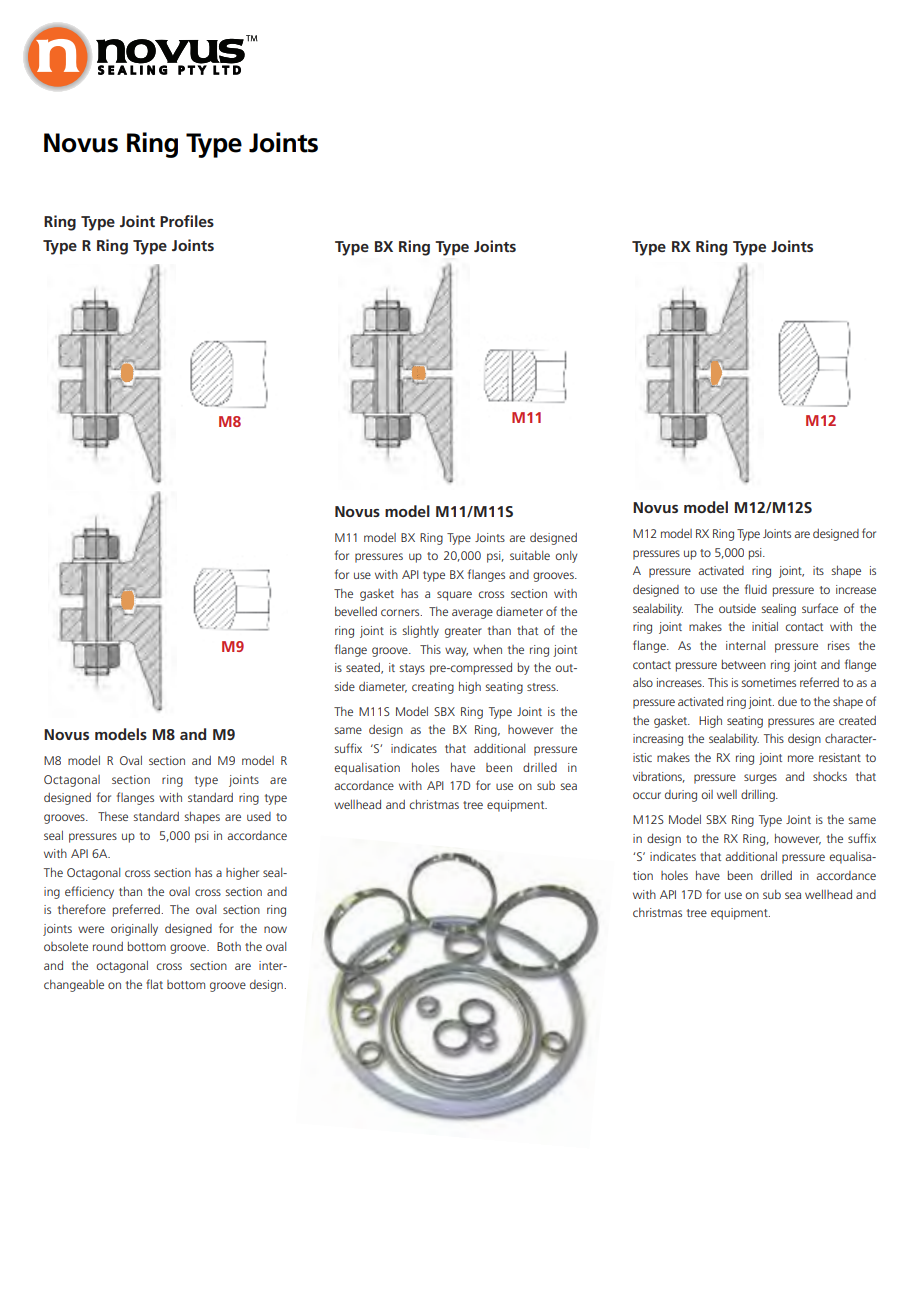  Describe the element at coordinates (759, 795) in the screenshot. I see `drilling` at that location.
